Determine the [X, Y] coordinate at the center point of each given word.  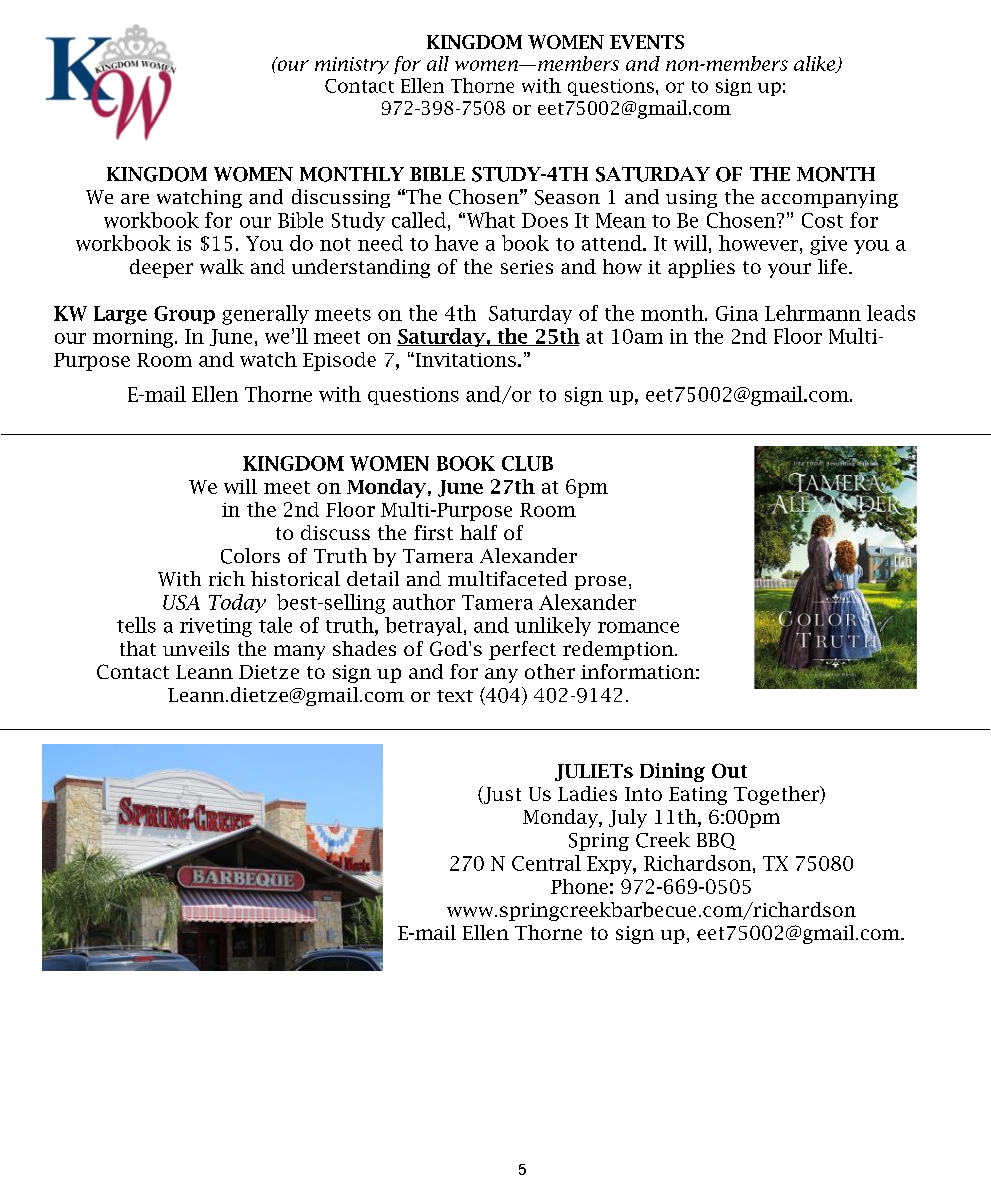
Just [501, 795]
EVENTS [647, 42]
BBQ [716, 841]
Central [546, 863]
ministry [352, 65]
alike [815, 64]
